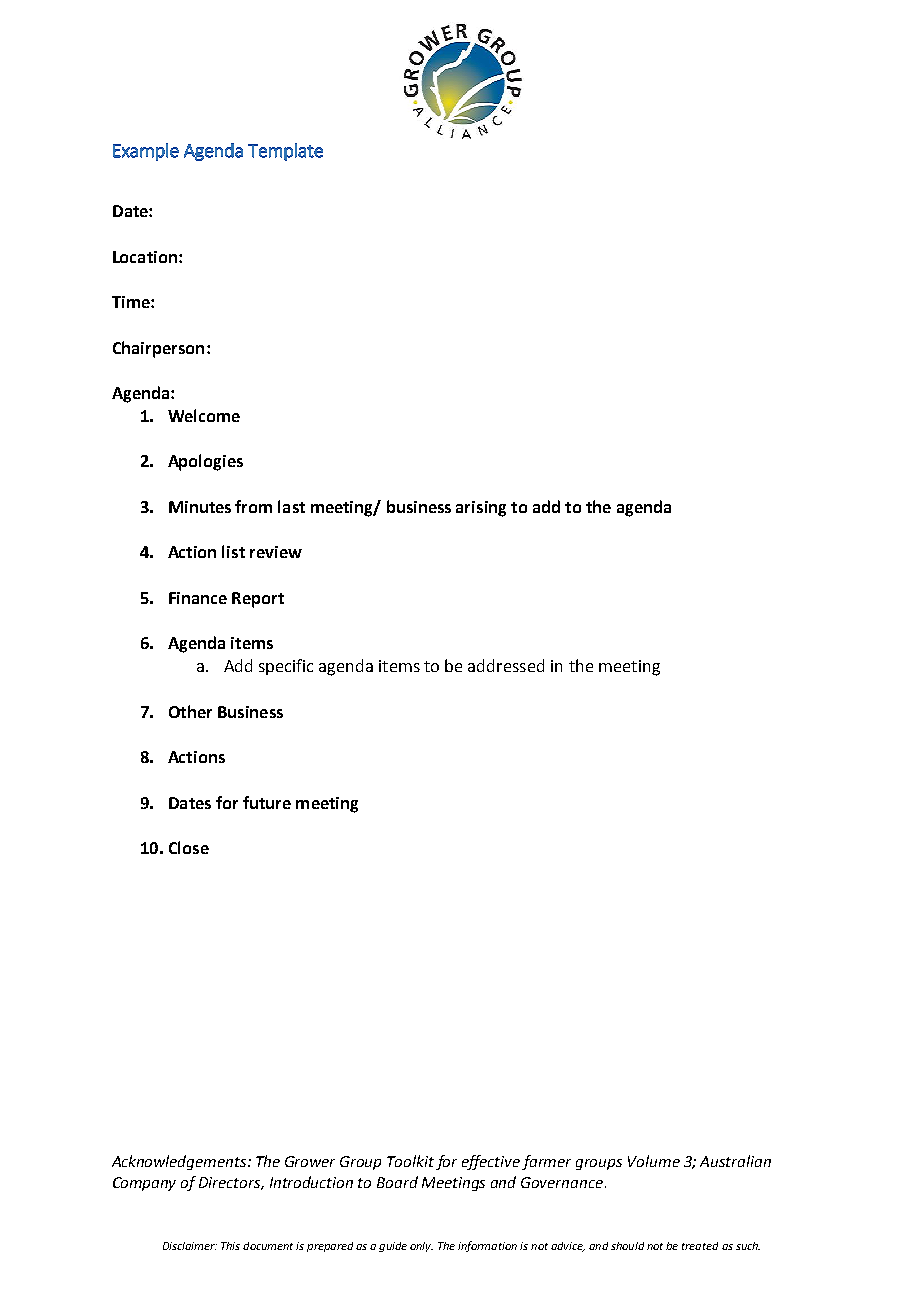 The height and width of the screenshot is (1308, 924). What do you see at coordinates (190, 1246) in the screenshot?
I see `Disclaimer` at bounding box center [190, 1246].
